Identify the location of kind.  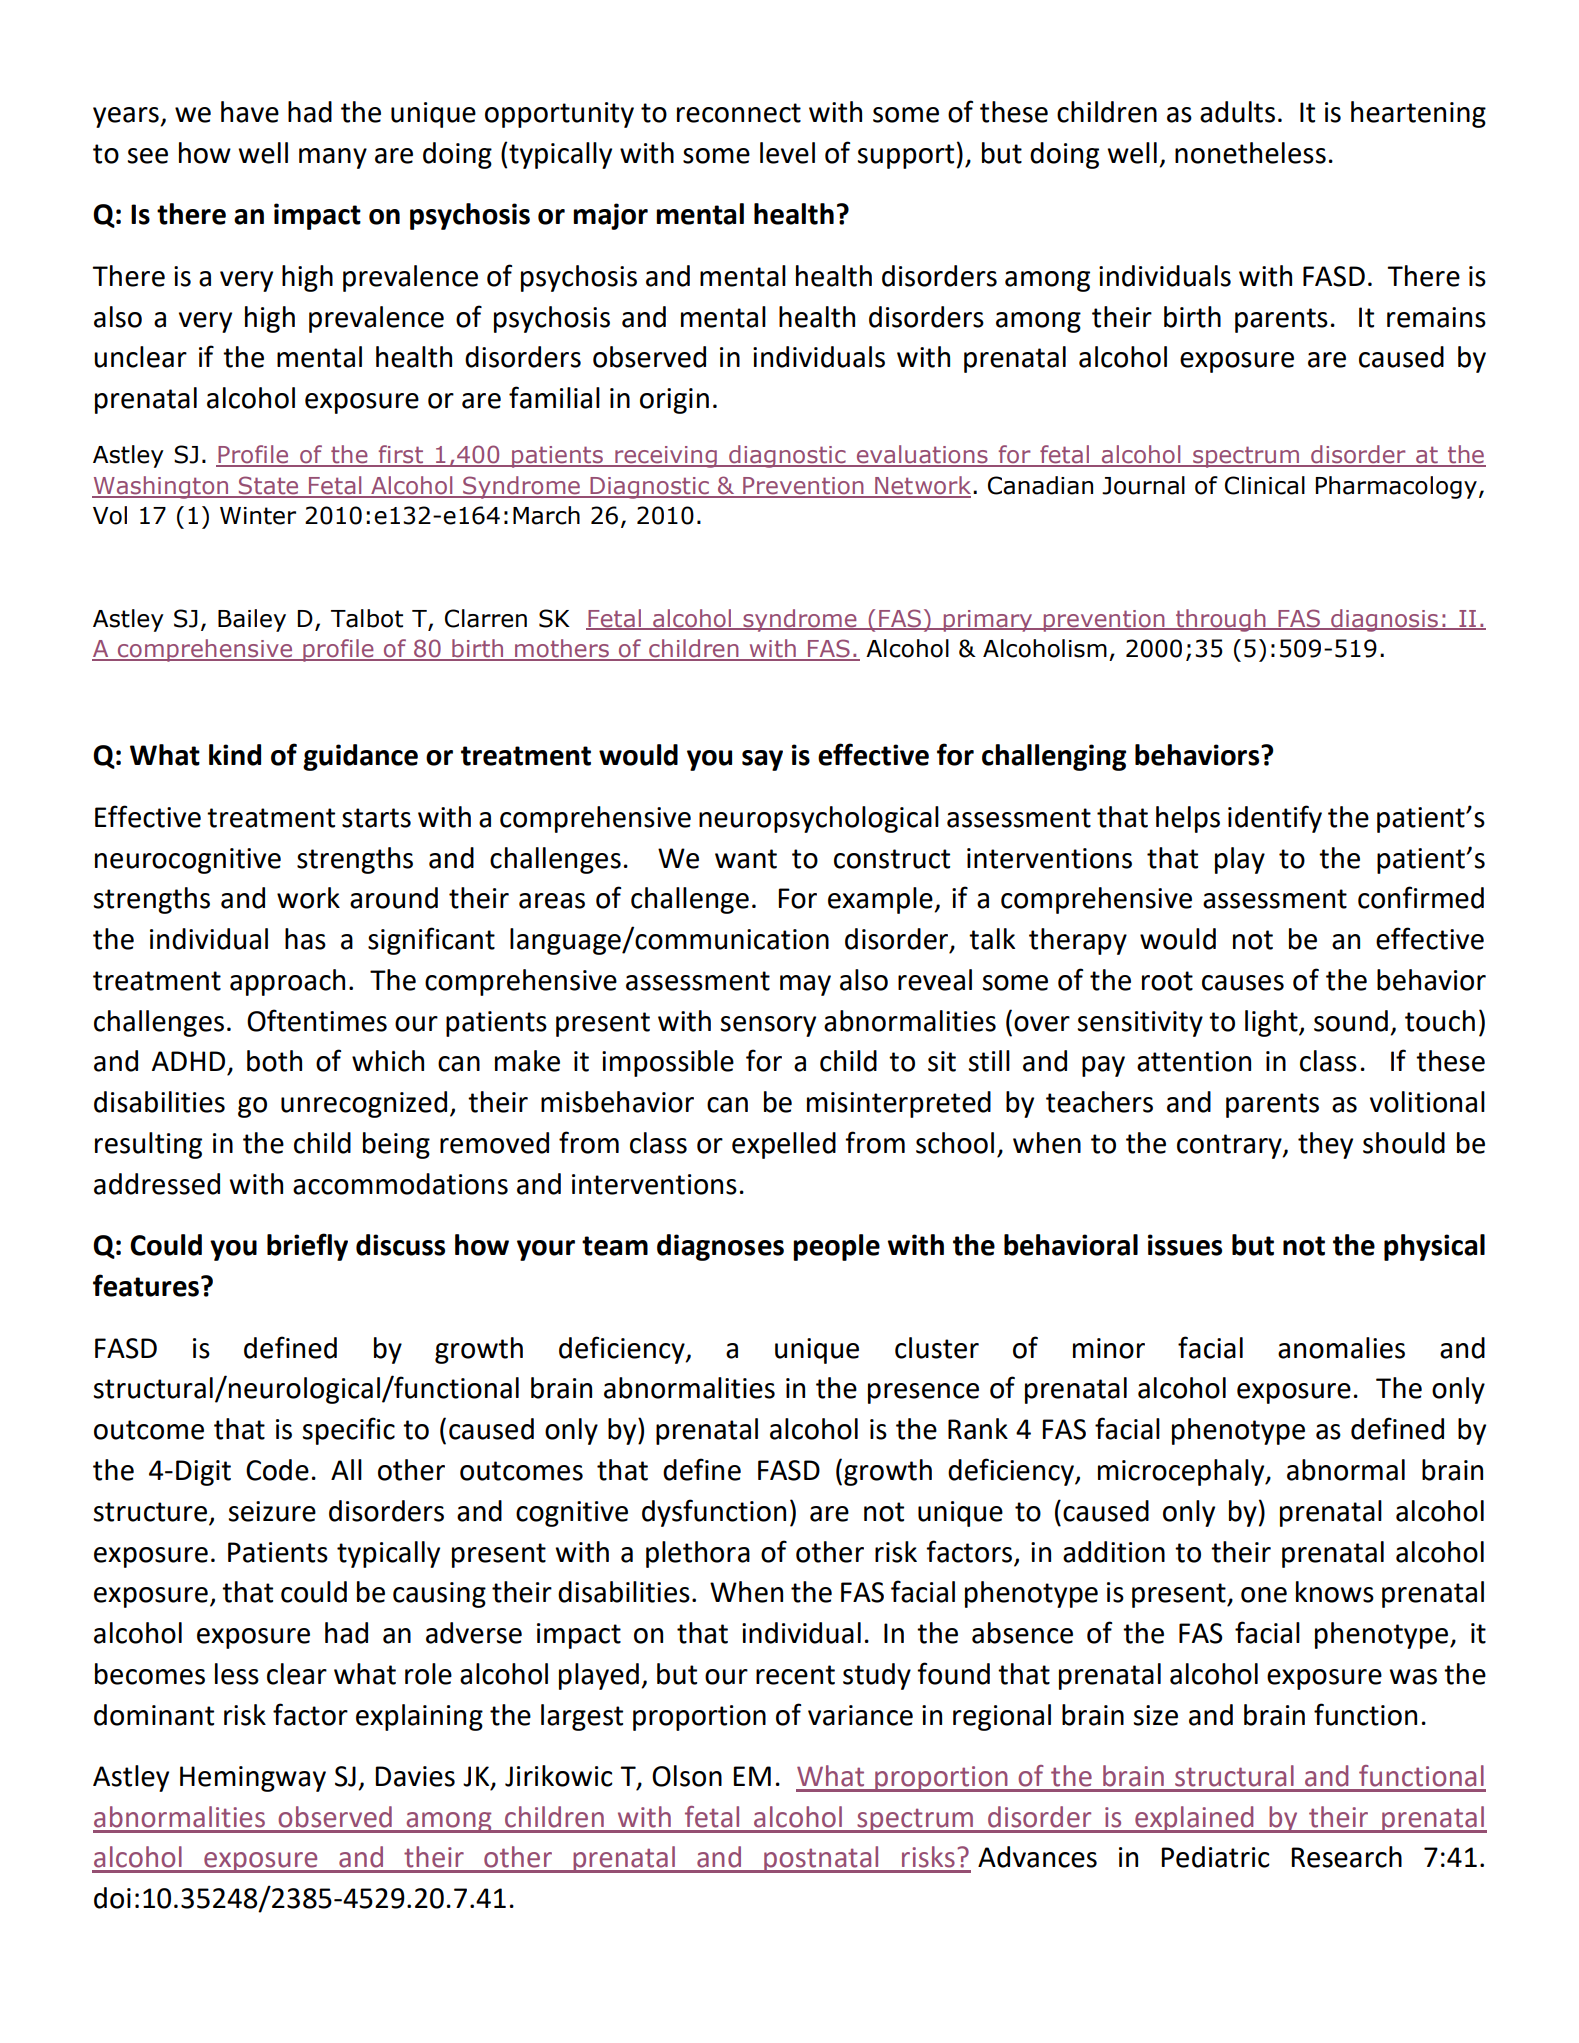
(235, 755).
